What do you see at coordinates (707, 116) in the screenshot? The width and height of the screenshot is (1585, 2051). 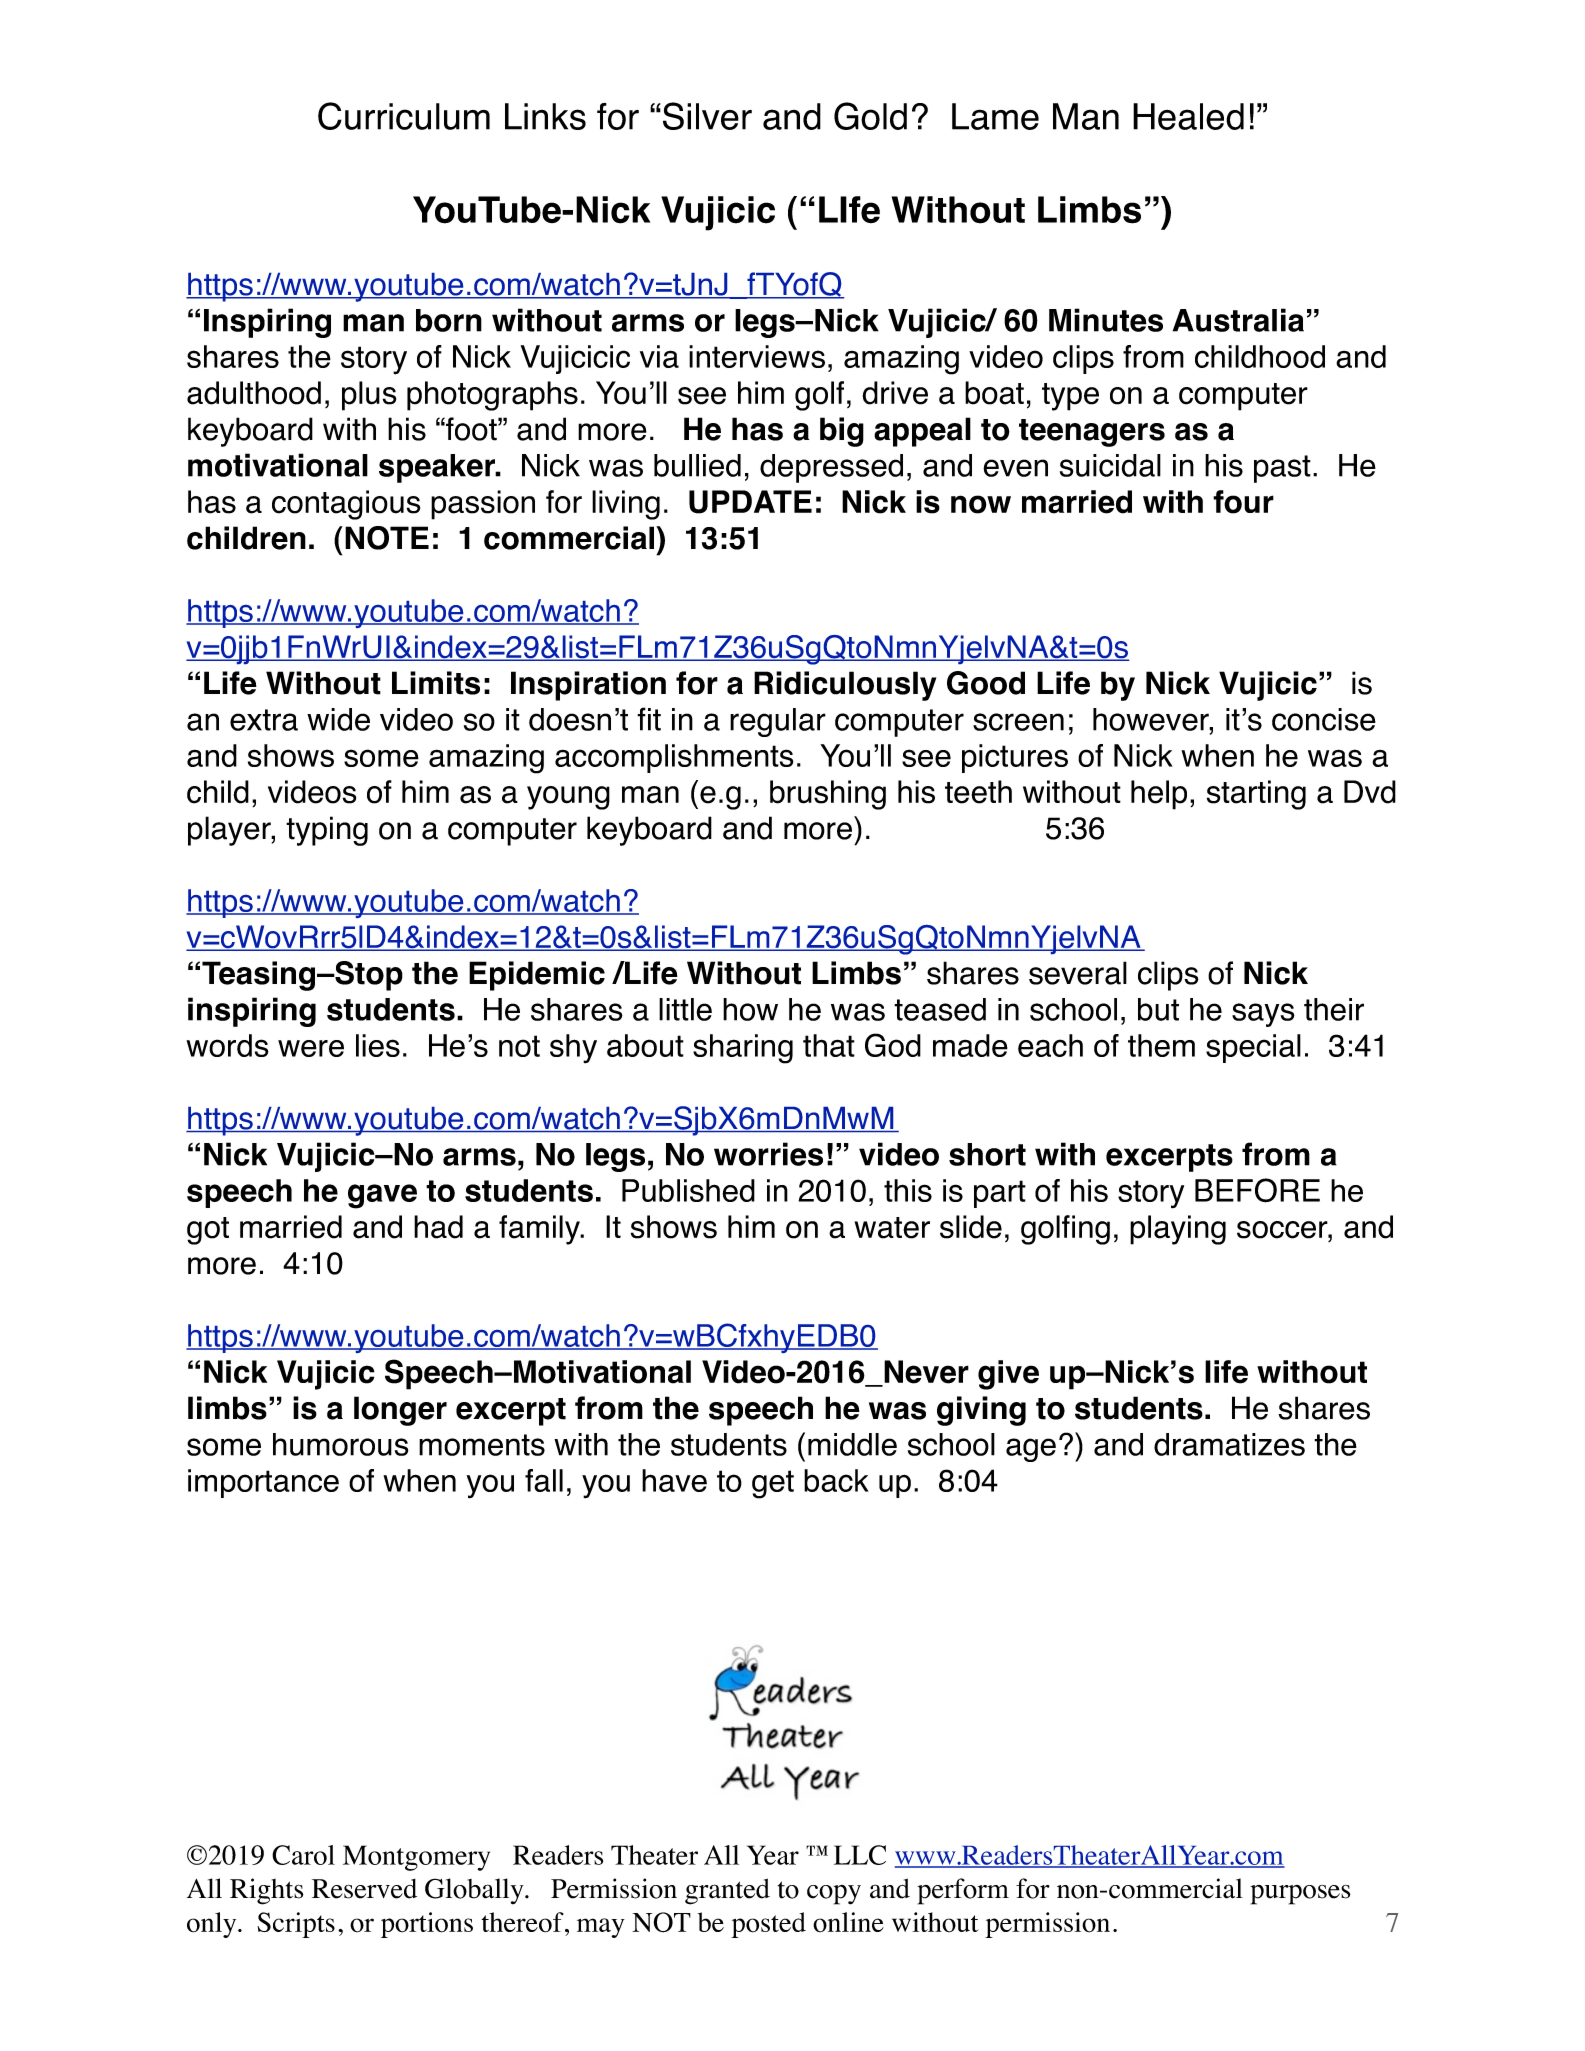 I see `Silver` at bounding box center [707, 116].
